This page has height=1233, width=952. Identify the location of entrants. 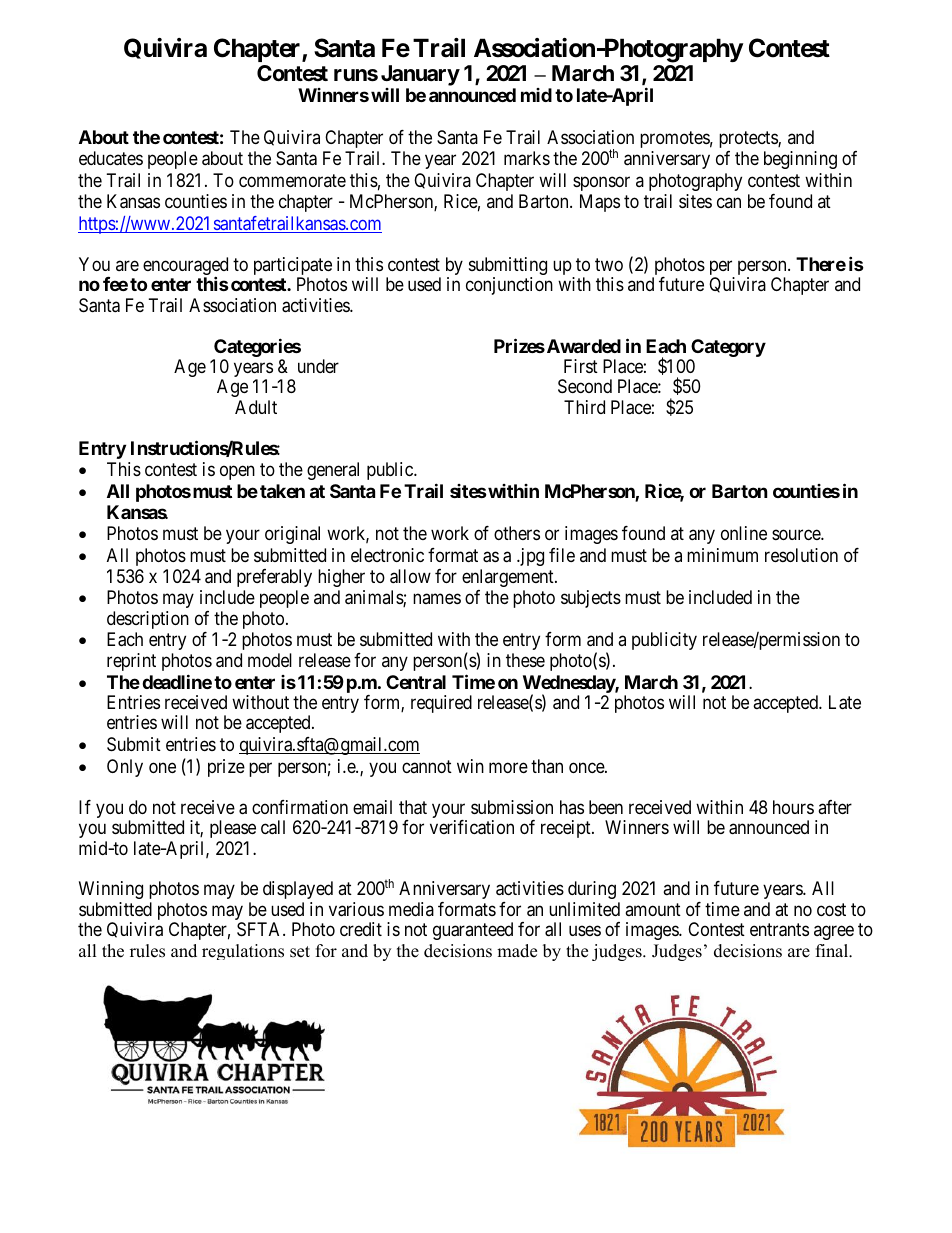
(779, 930).
